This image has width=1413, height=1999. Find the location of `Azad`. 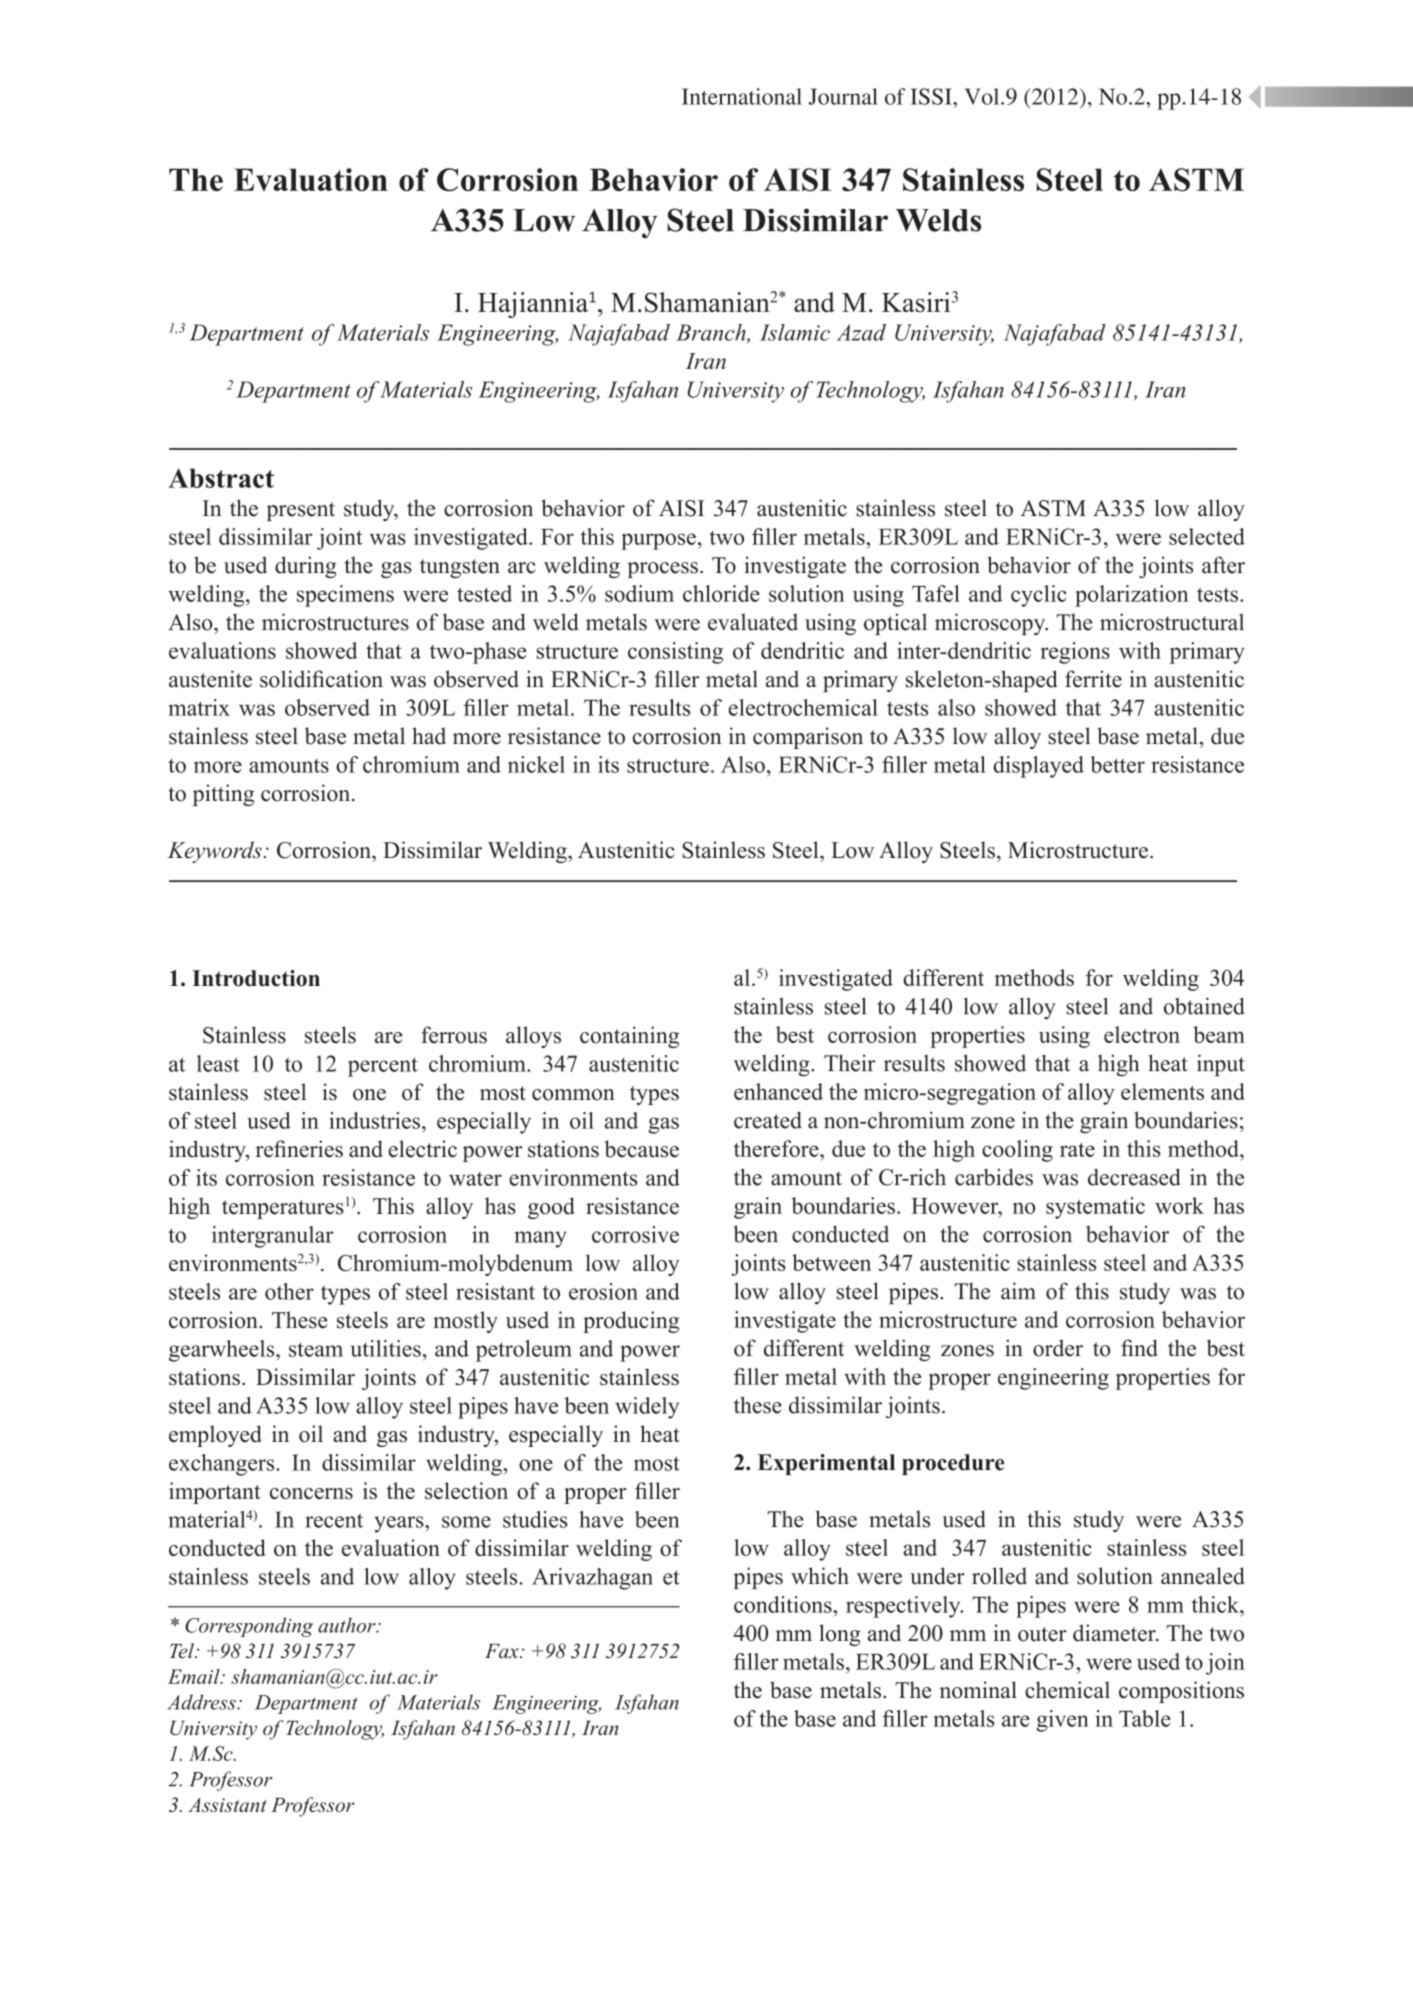

Azad is located at coordinates (861, 332).
